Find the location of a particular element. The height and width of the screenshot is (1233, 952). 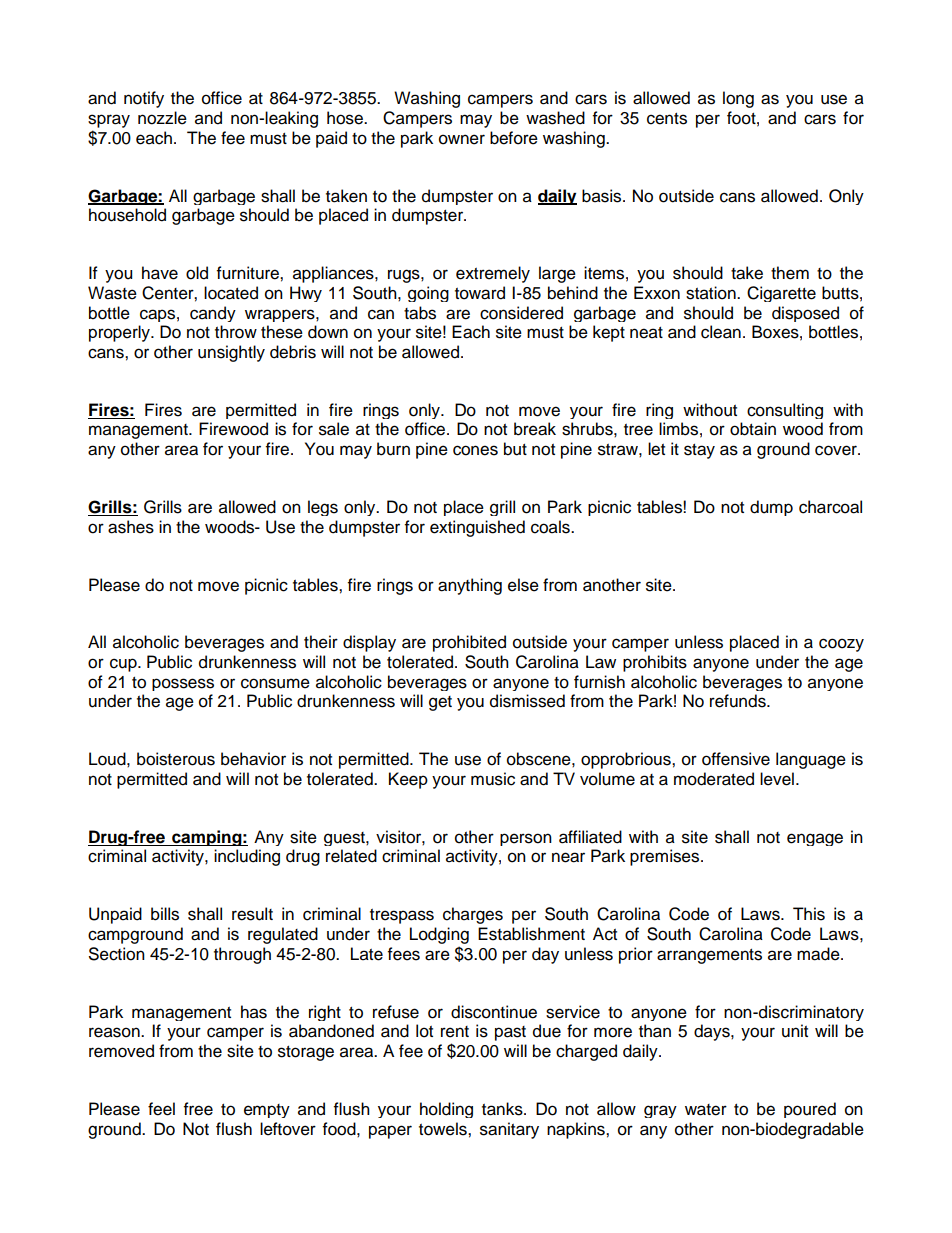

prohibited is located at coordinates (469, 643).
